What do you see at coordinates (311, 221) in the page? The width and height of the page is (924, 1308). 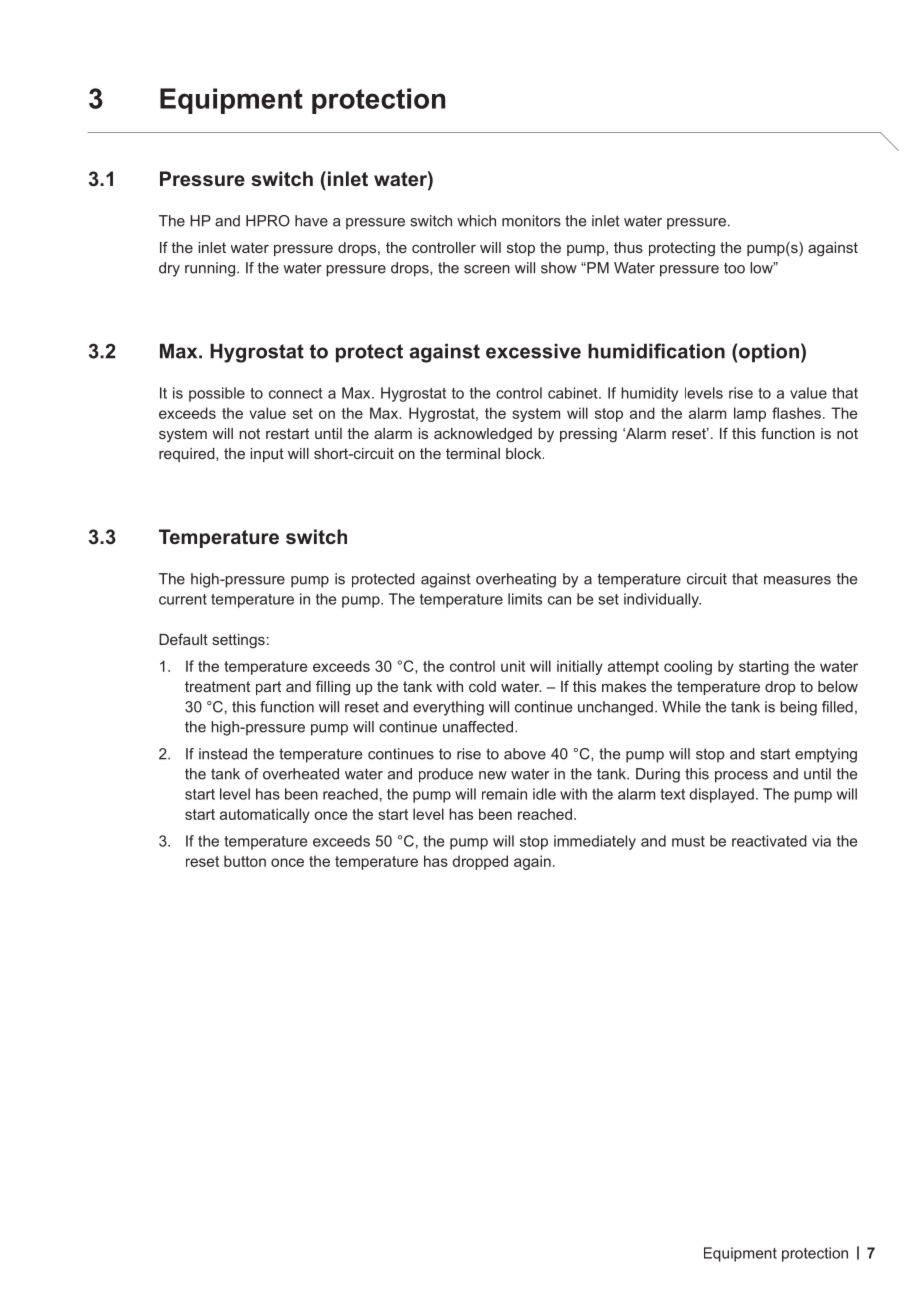 I see `have` at bounding box center [311, 221].
